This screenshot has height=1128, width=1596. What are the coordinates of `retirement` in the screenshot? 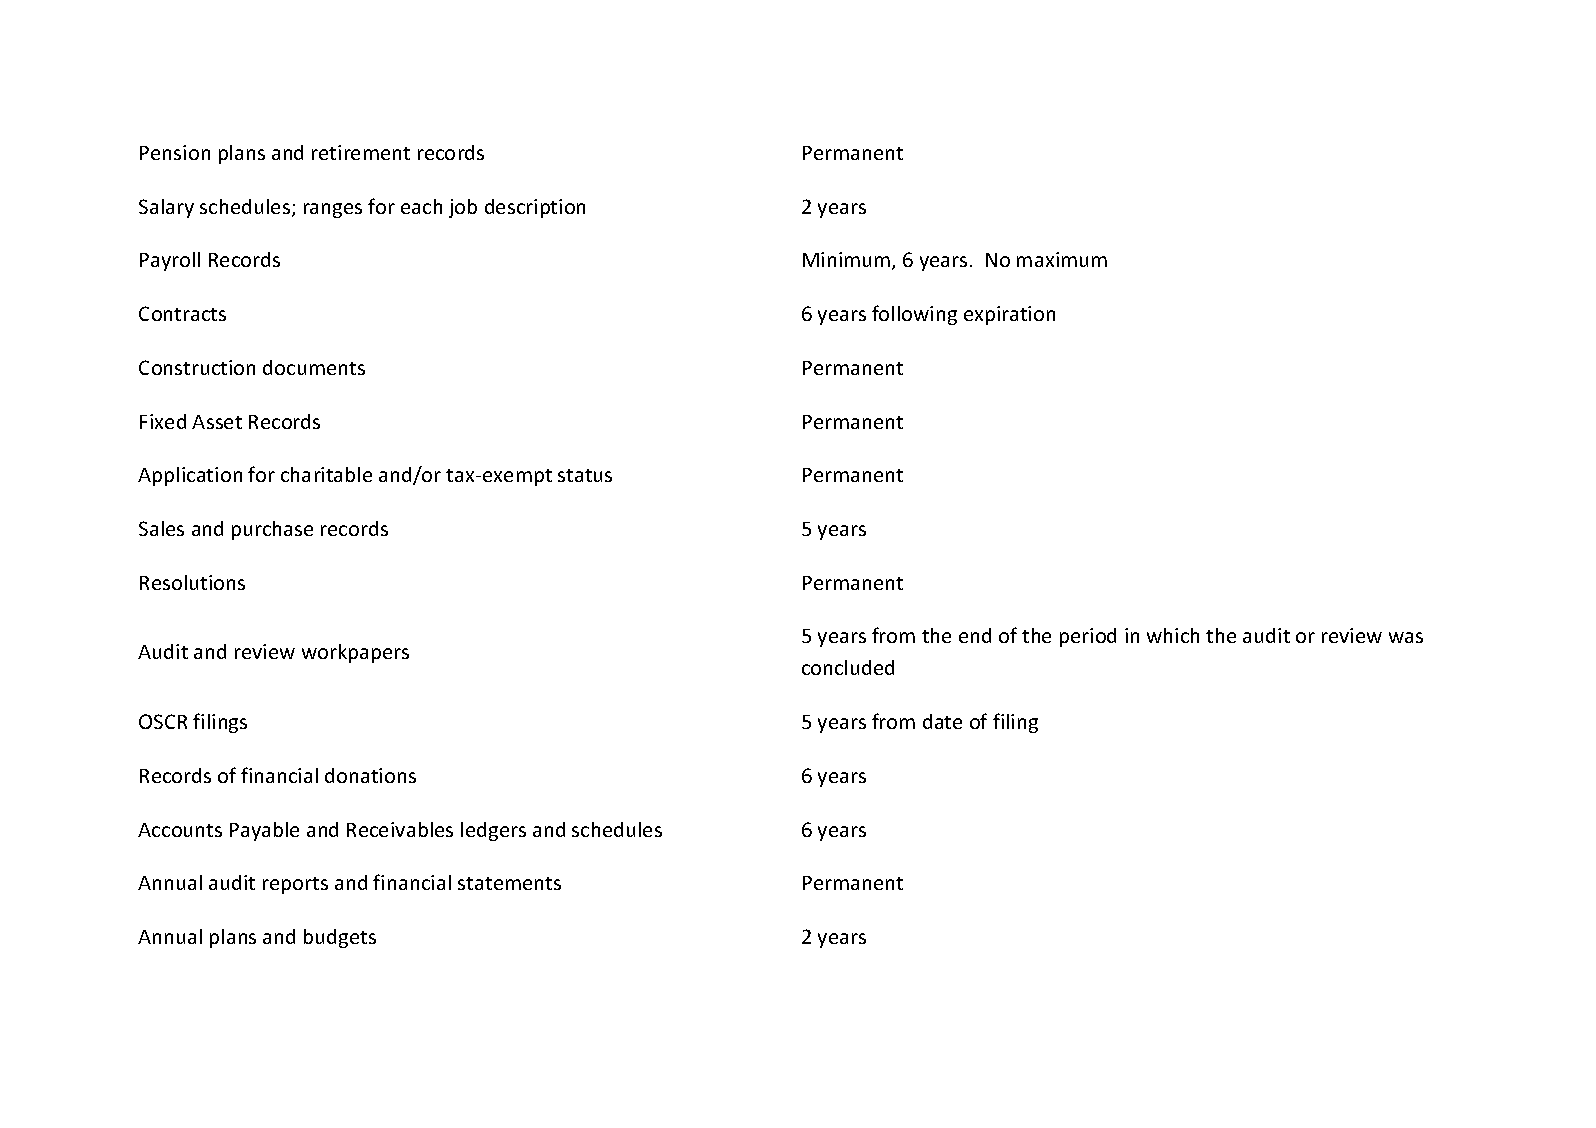 It's located at (361, 152).
